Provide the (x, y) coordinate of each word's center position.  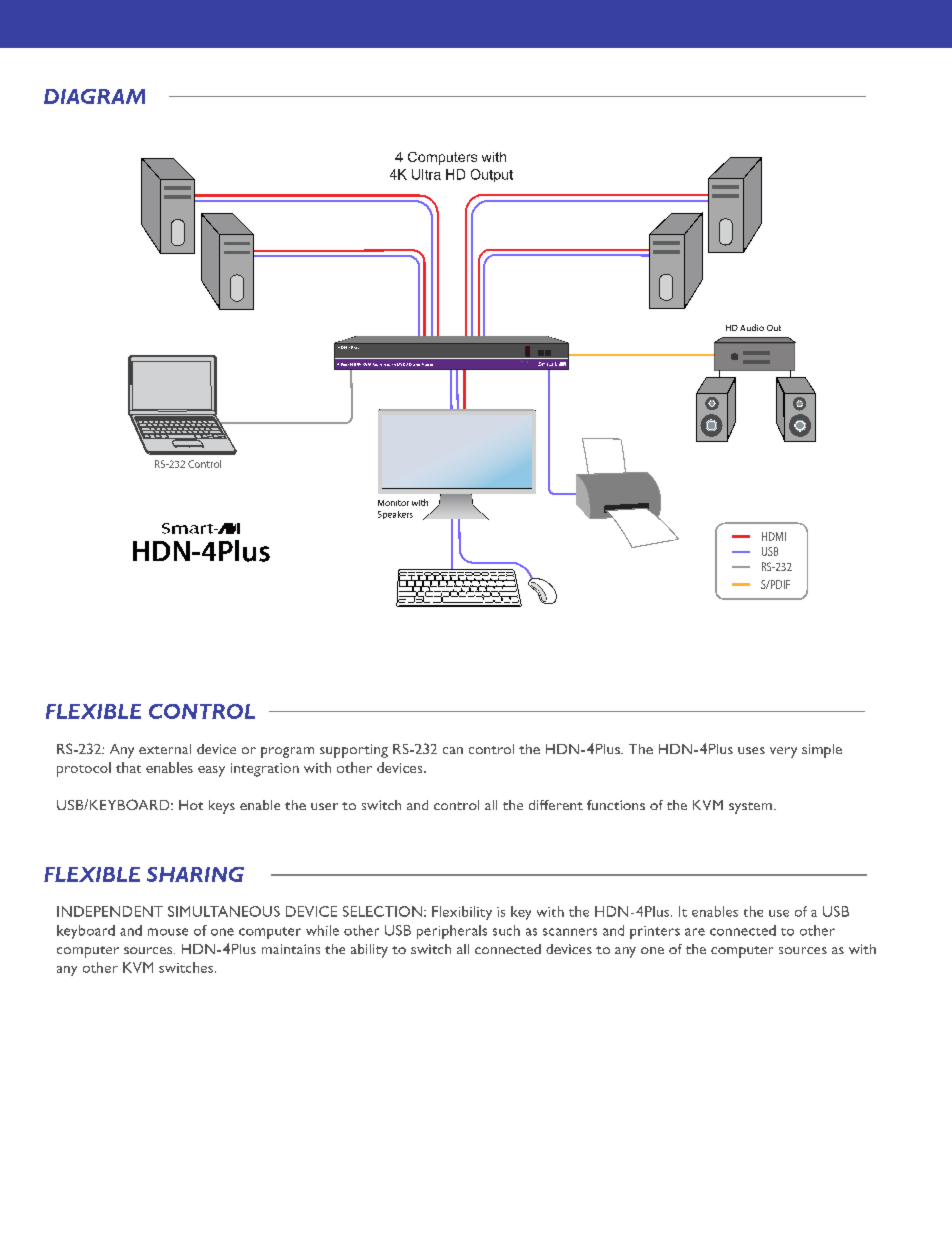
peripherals (452, 932)
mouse (168, 932)
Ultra (426, 174)
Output (492, 175)
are (695, 932)
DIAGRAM (94, 96)
